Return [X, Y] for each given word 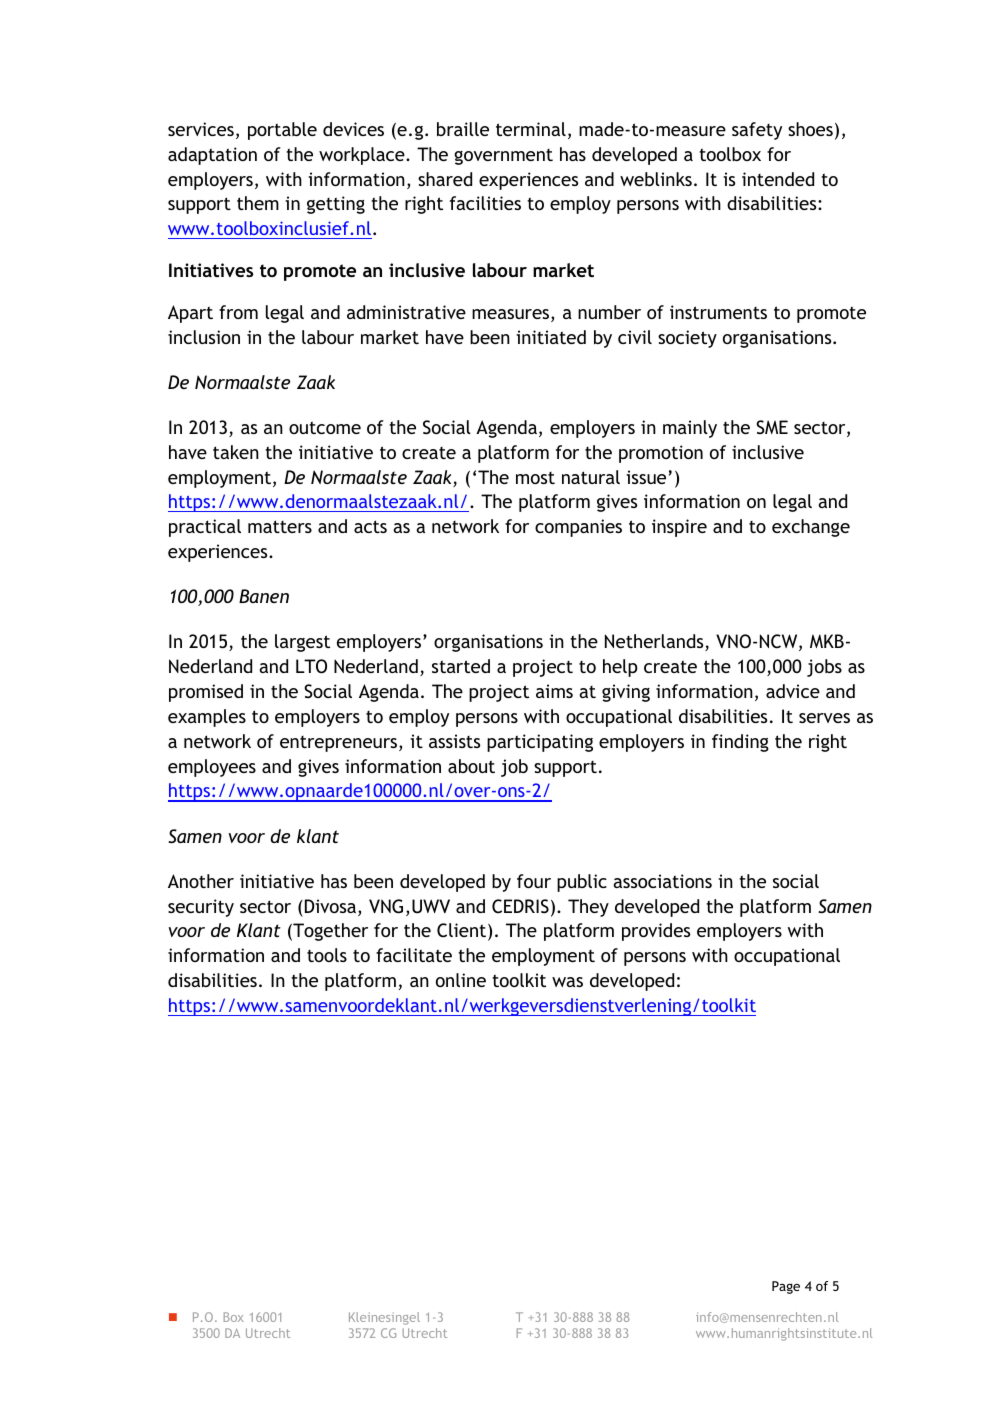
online [461, 980]
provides [656, 932]
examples [207, 718]
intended [778, 179]
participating [540, 743]
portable [282, 131]
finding [740, 743]
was [567, 982]
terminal [531, 129]
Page [786, 1287]
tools [327, 955]
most [535, 478]
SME [772, 427]
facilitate [414, 955]
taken [236, 452]
